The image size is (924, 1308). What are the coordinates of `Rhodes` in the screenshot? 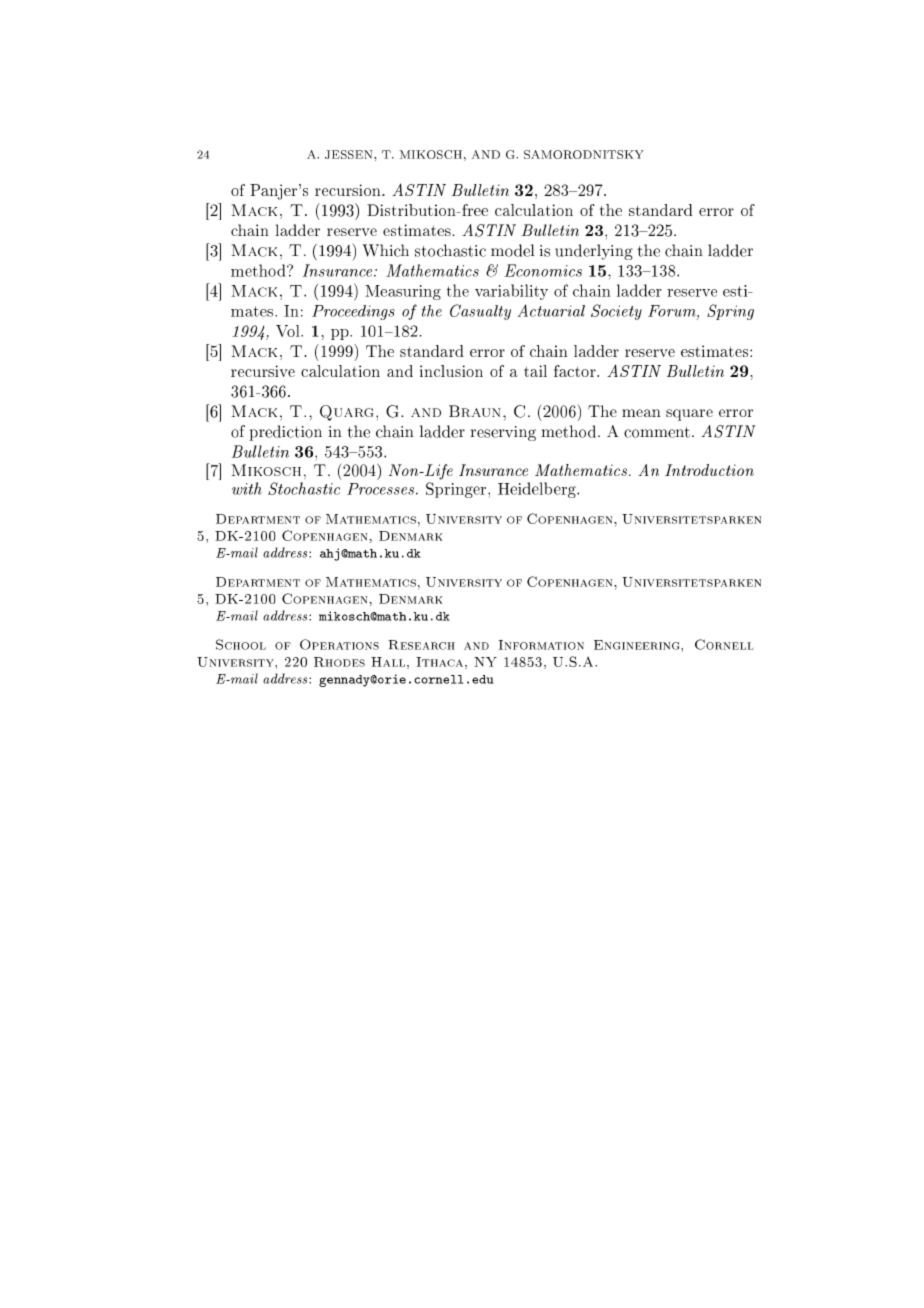 It's located at (339, 662).
